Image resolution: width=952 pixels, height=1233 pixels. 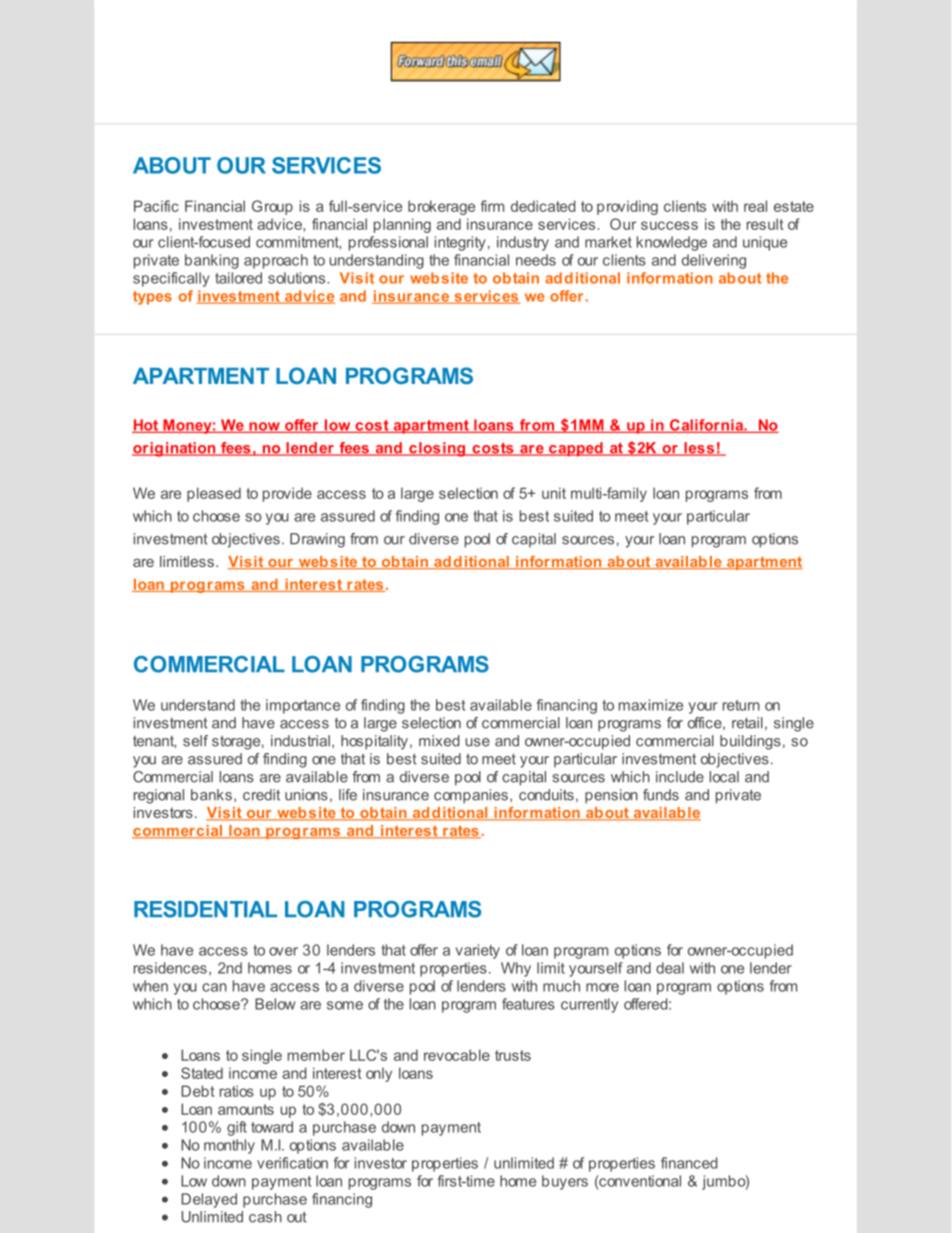 What do you see at coordinates (212, 261) in the screenshot?
I see `banking` at bounding box center [212, 261].
